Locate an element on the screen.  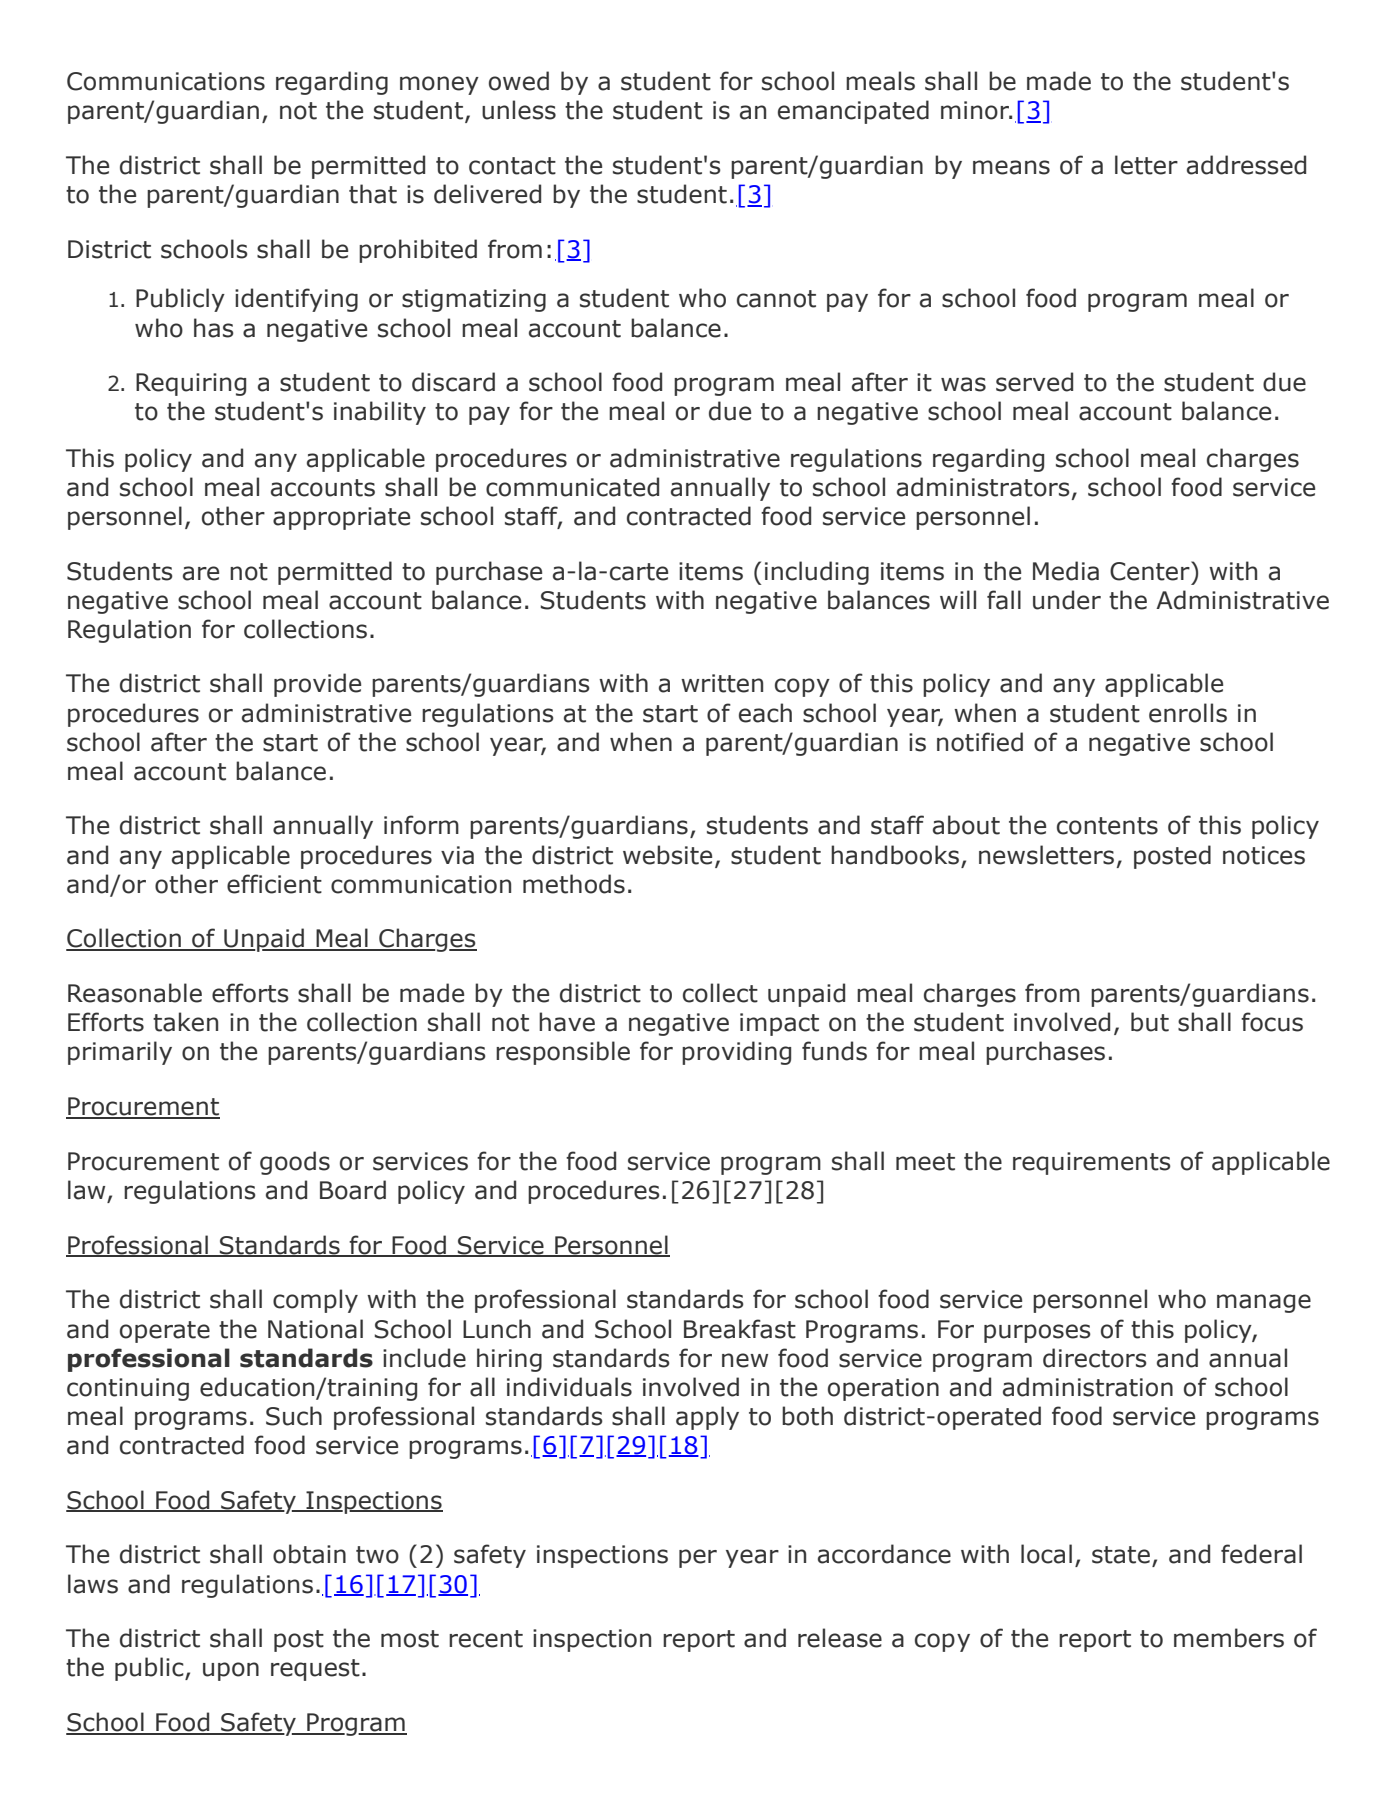
Breakfast is located at coordinates (740, 1329).
